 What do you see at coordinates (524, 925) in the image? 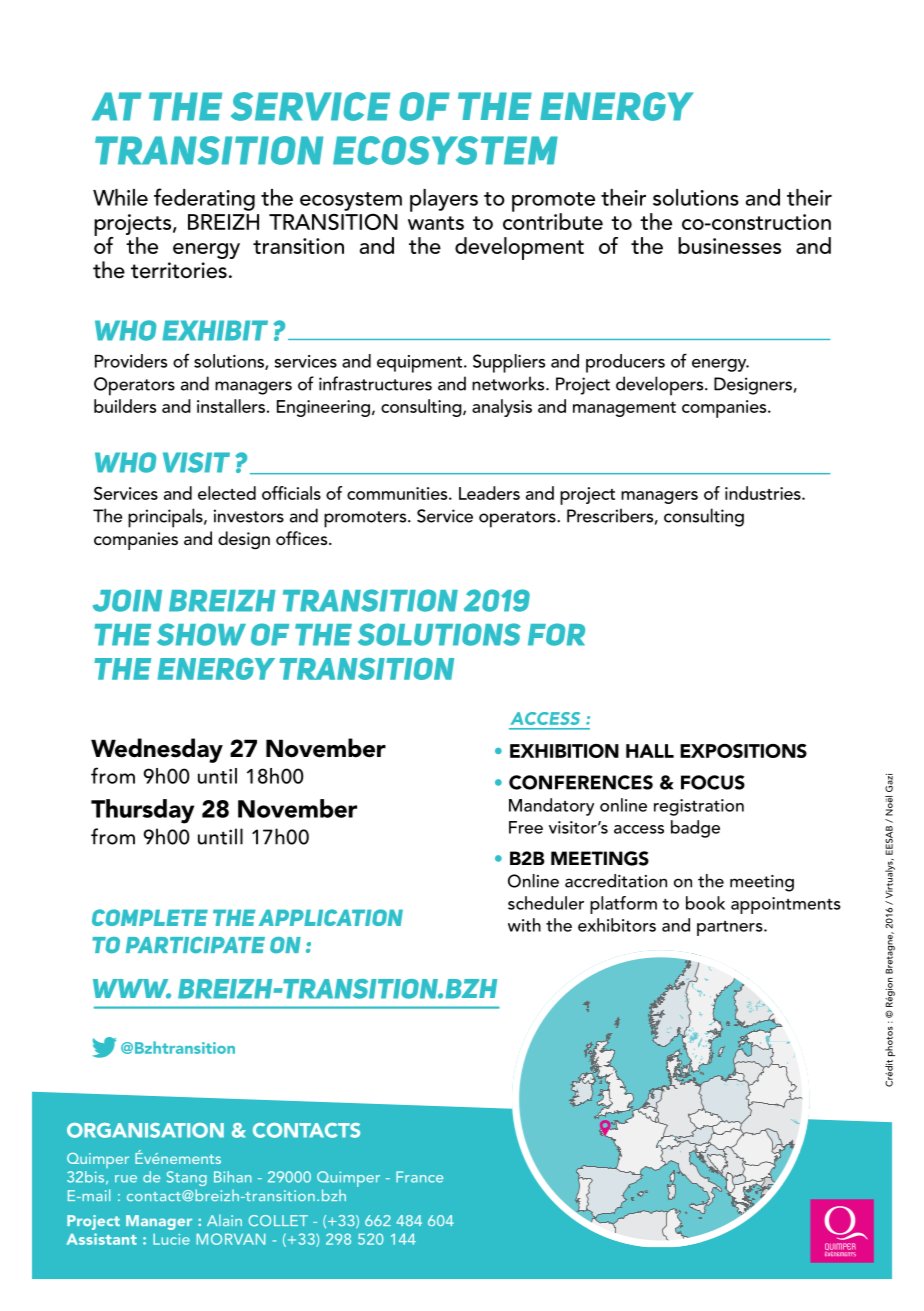
I see `with` at bounding box center [524, 925].
